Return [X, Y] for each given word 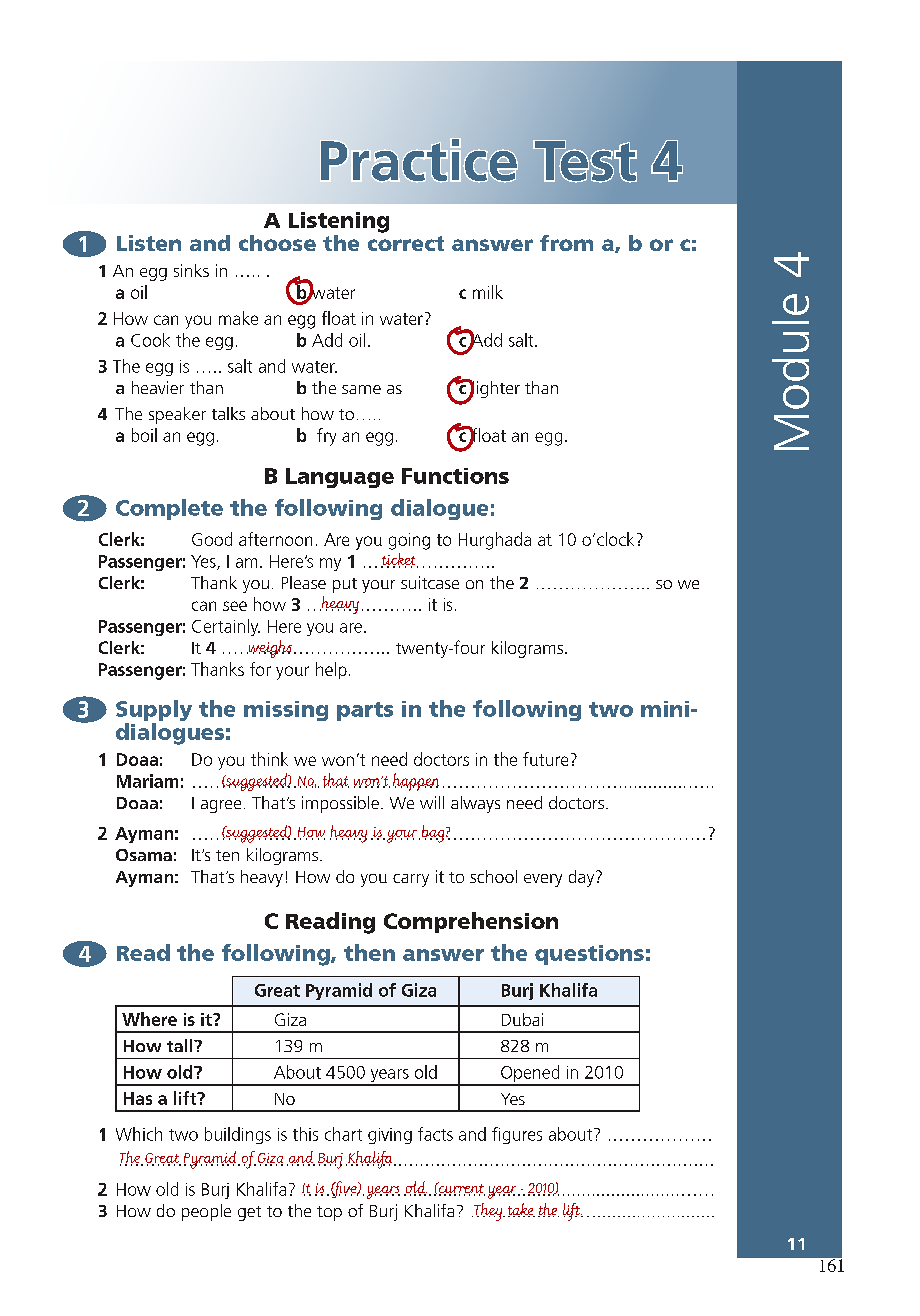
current [461, 1189]
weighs [269, 649]
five [345, 1189]
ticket [399, 560]
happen [416, 782]
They [488, 1212]
